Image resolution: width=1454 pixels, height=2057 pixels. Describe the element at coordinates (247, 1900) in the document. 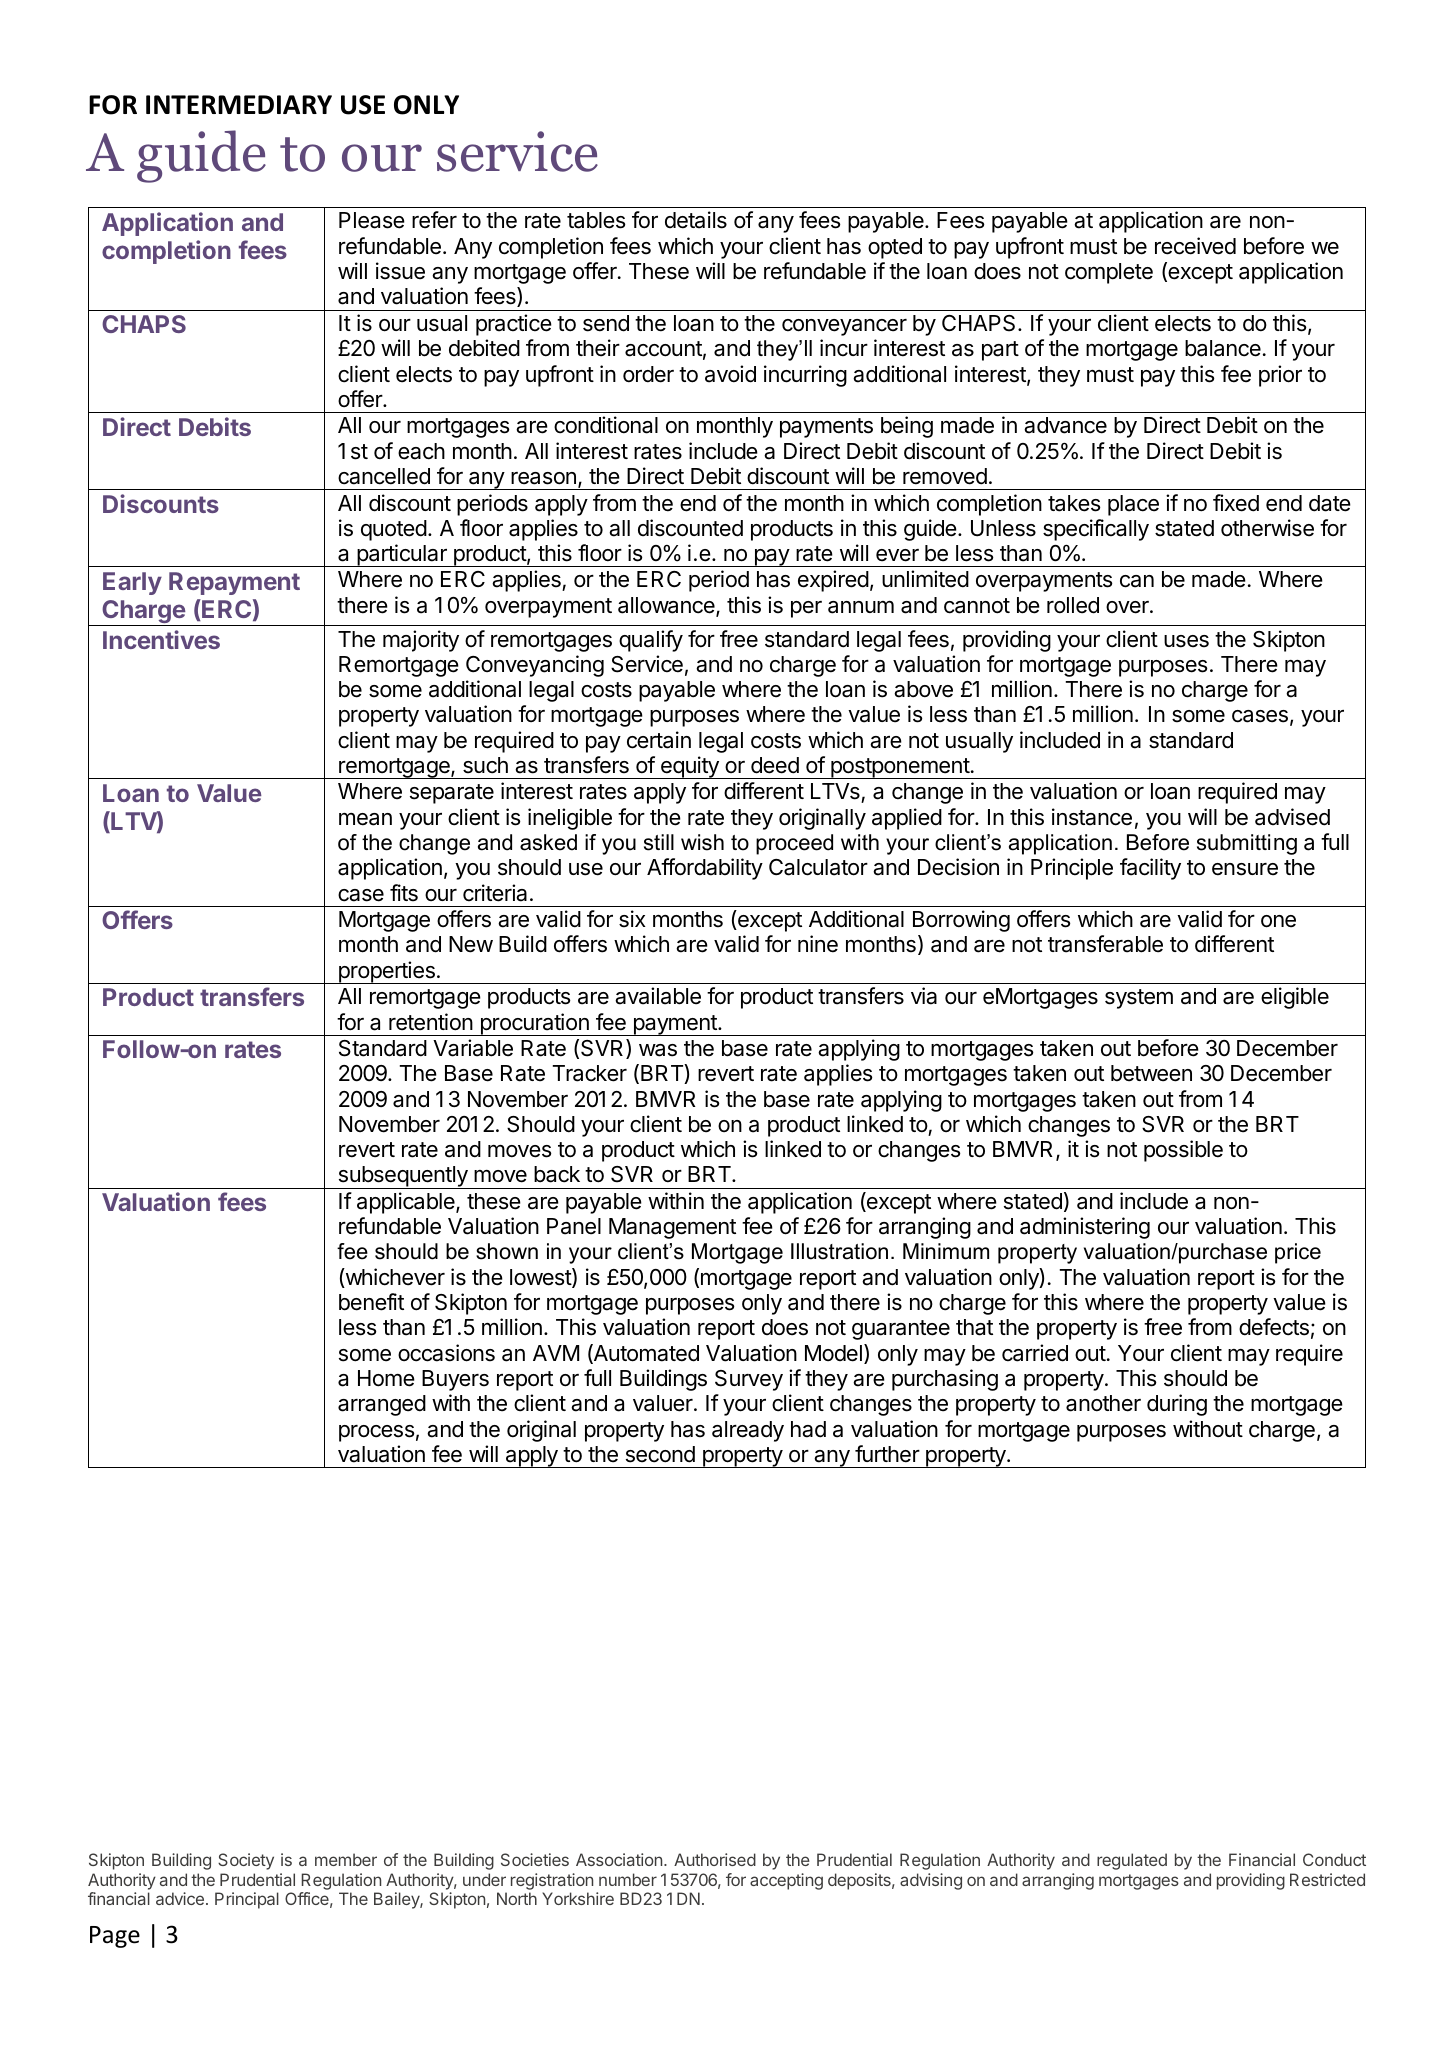

I see `Principal` at that location.
